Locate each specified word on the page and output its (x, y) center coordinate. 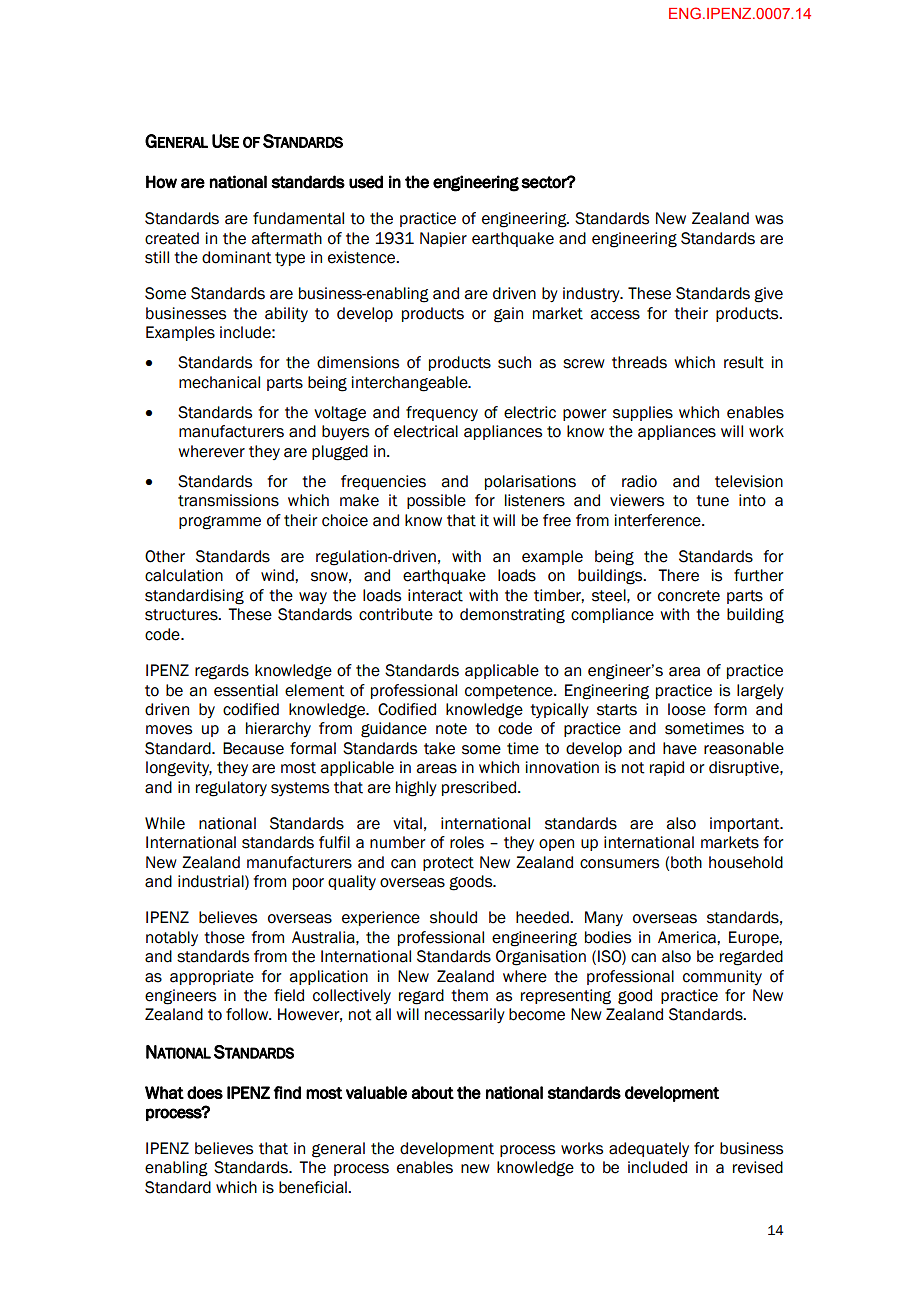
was (769, 220)
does (205, 1092)
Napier (443, 239)
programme (220, 523)
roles (467, 842)
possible (436, 501)
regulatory (231, 789)
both (686, 862)
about (433, 1092)
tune (712, 501)
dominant (237, 257)
